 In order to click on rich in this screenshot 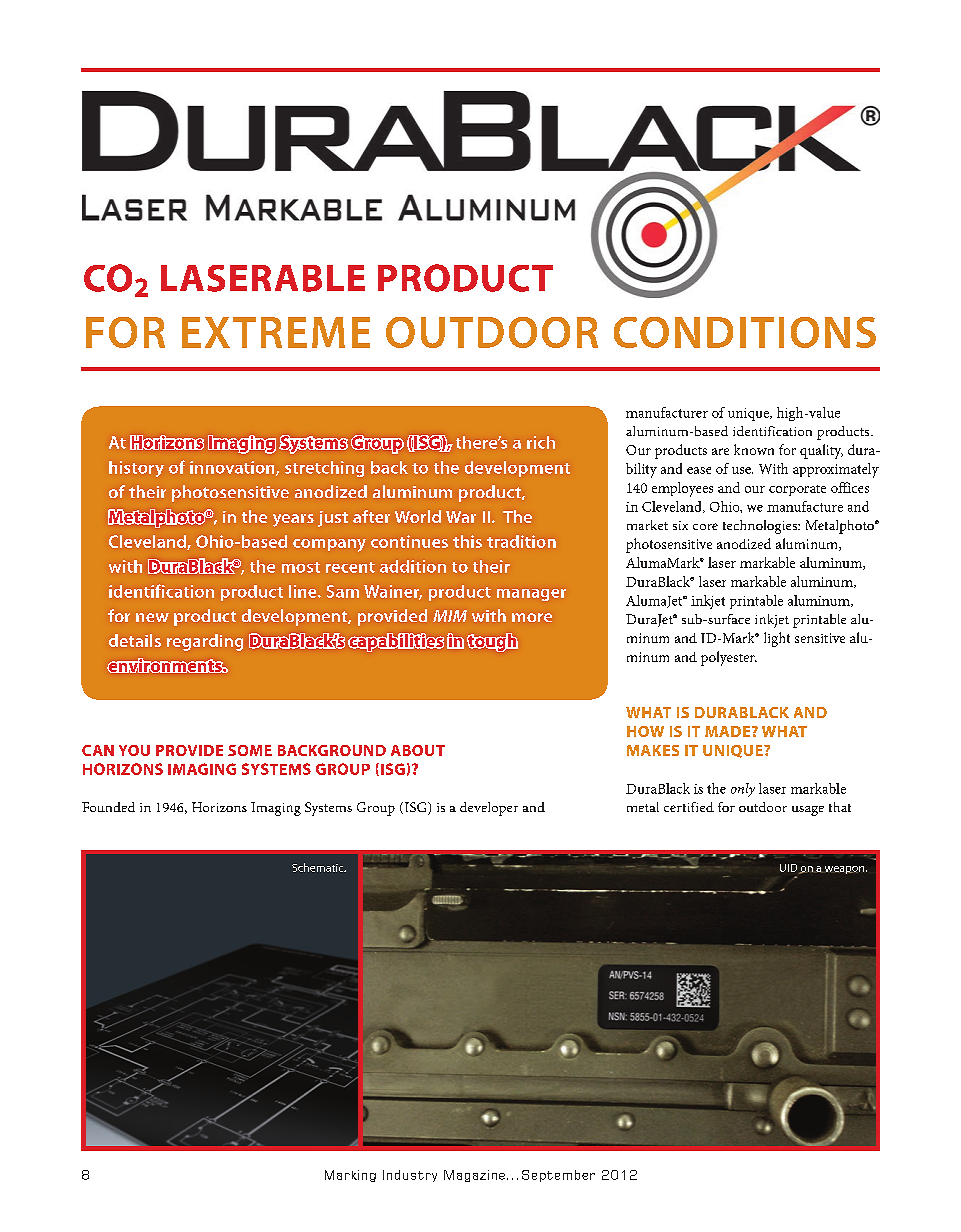, I will do `click(541, 442)`.
